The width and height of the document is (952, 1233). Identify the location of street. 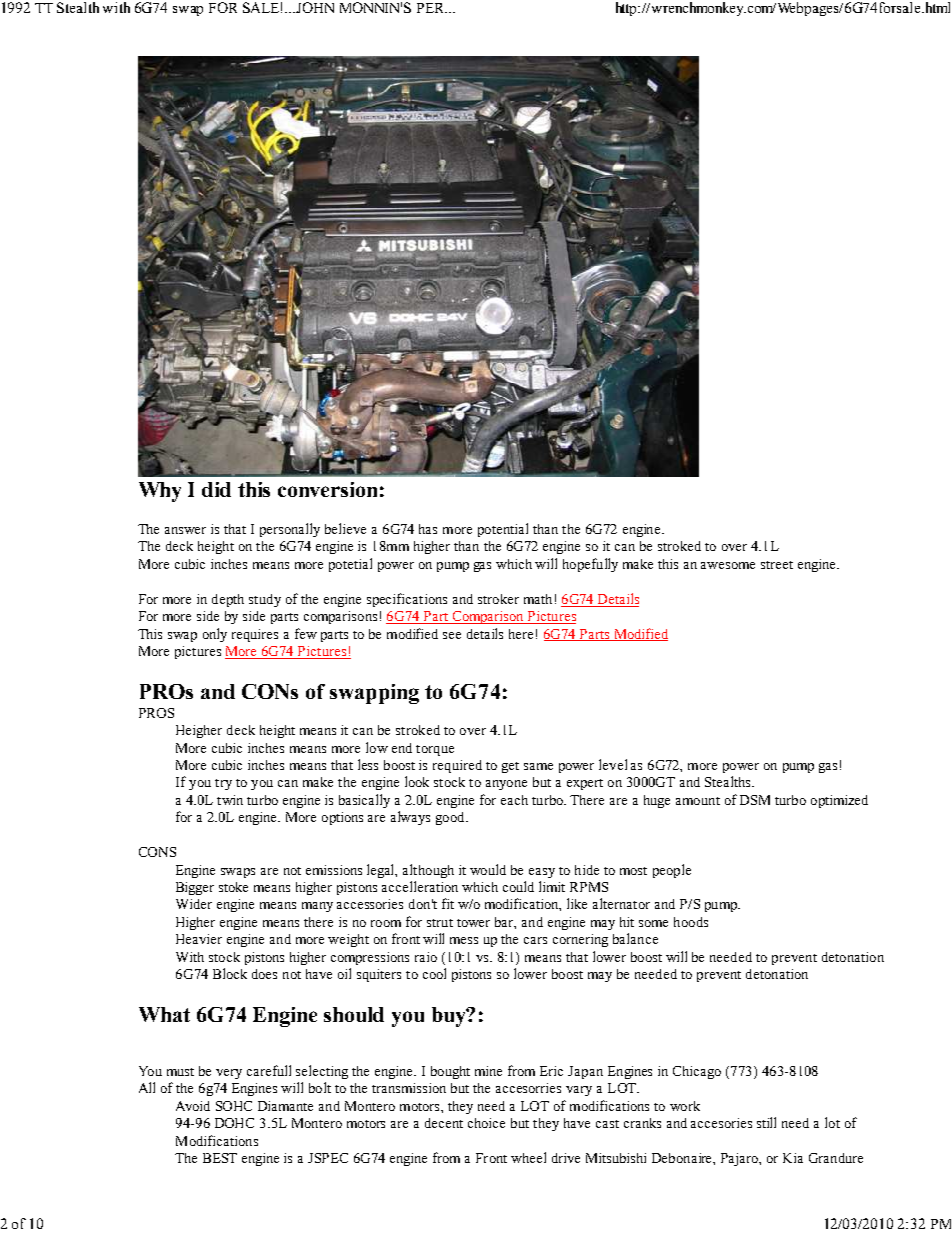
(777, 565).
